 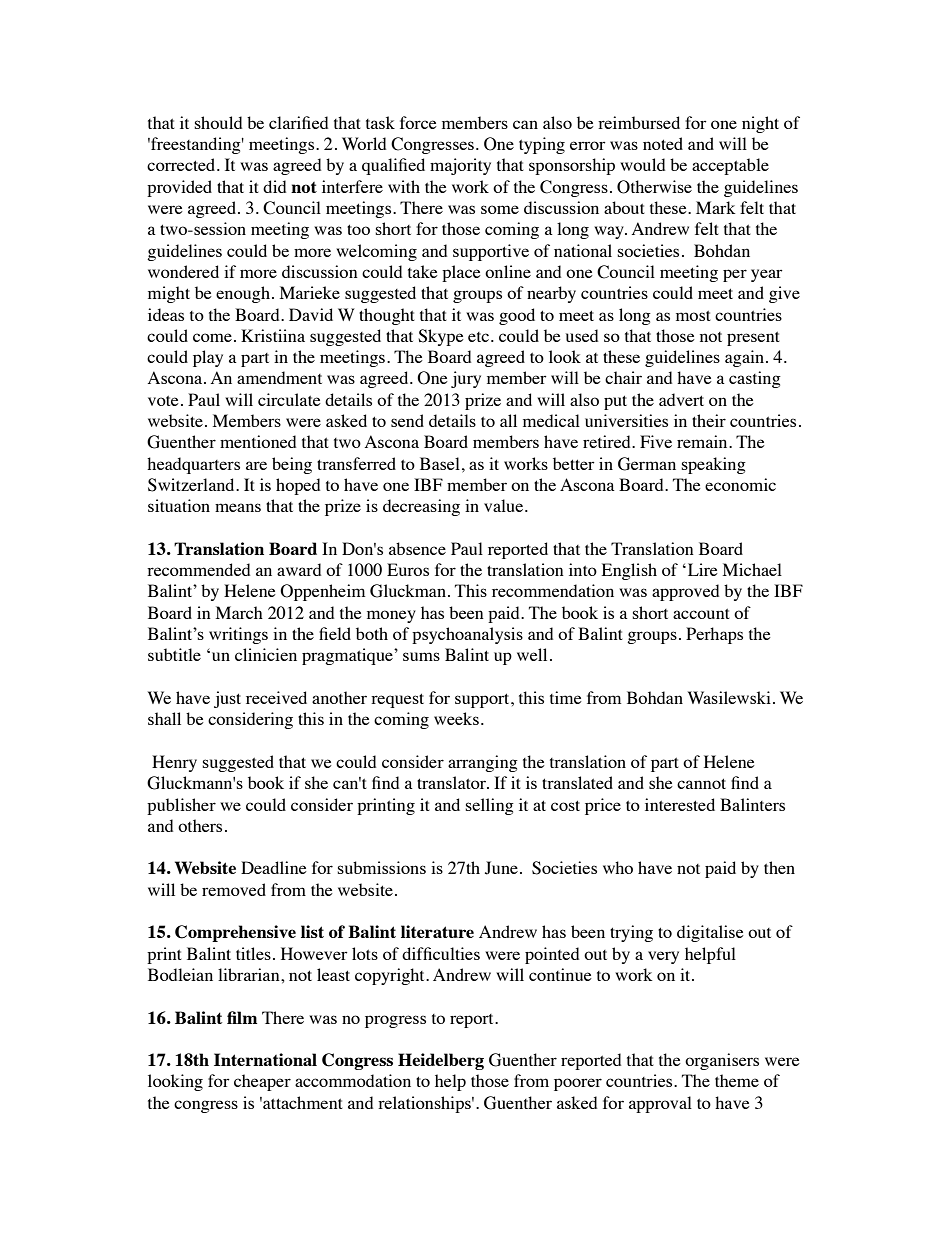 I want to click on March, so click(x=239, y=612).
